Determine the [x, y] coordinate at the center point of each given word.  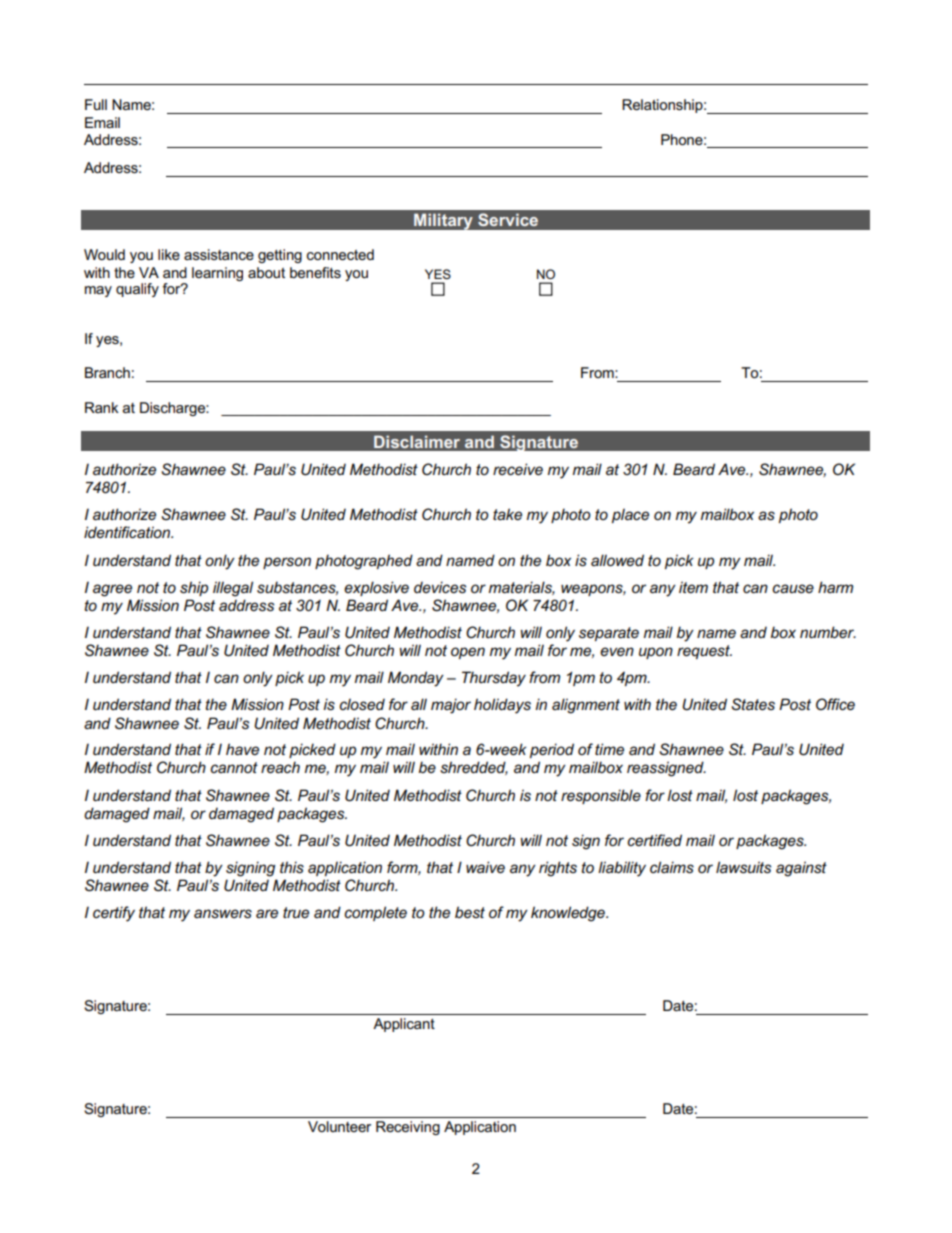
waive [485, 867]
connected [340, 254]
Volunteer [339, 1126]
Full [96, 104]
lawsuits [743, 867]
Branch [107, 372]
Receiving [408, 1128]
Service [508, 219]
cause [793, 588]
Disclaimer [417, 441]
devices [440, 587]
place [630, 515]
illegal [233, 589]
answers [223, 913]
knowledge [569, 914]
